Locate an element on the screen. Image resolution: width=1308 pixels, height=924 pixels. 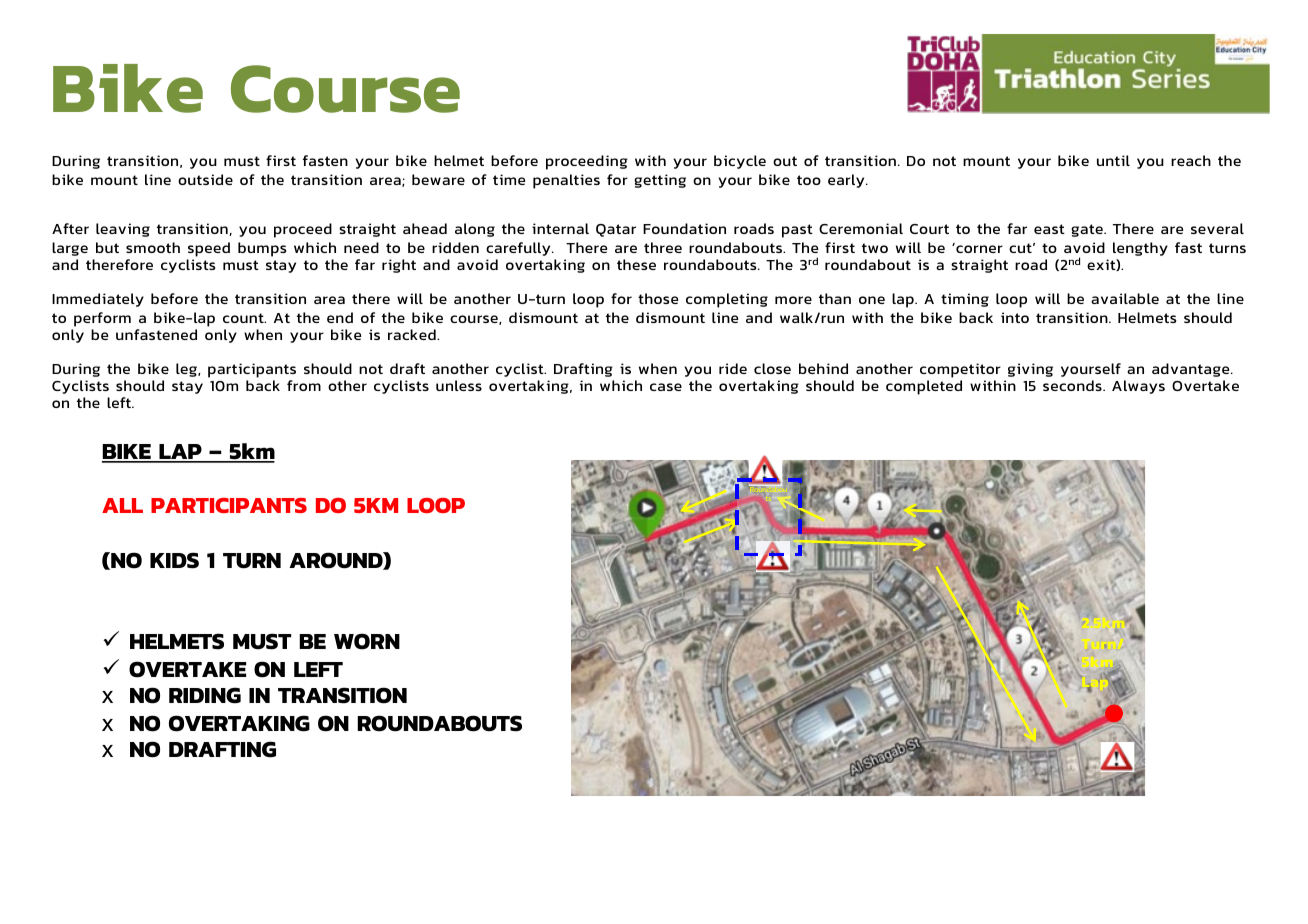
case is located at coordinates (666, 387).
